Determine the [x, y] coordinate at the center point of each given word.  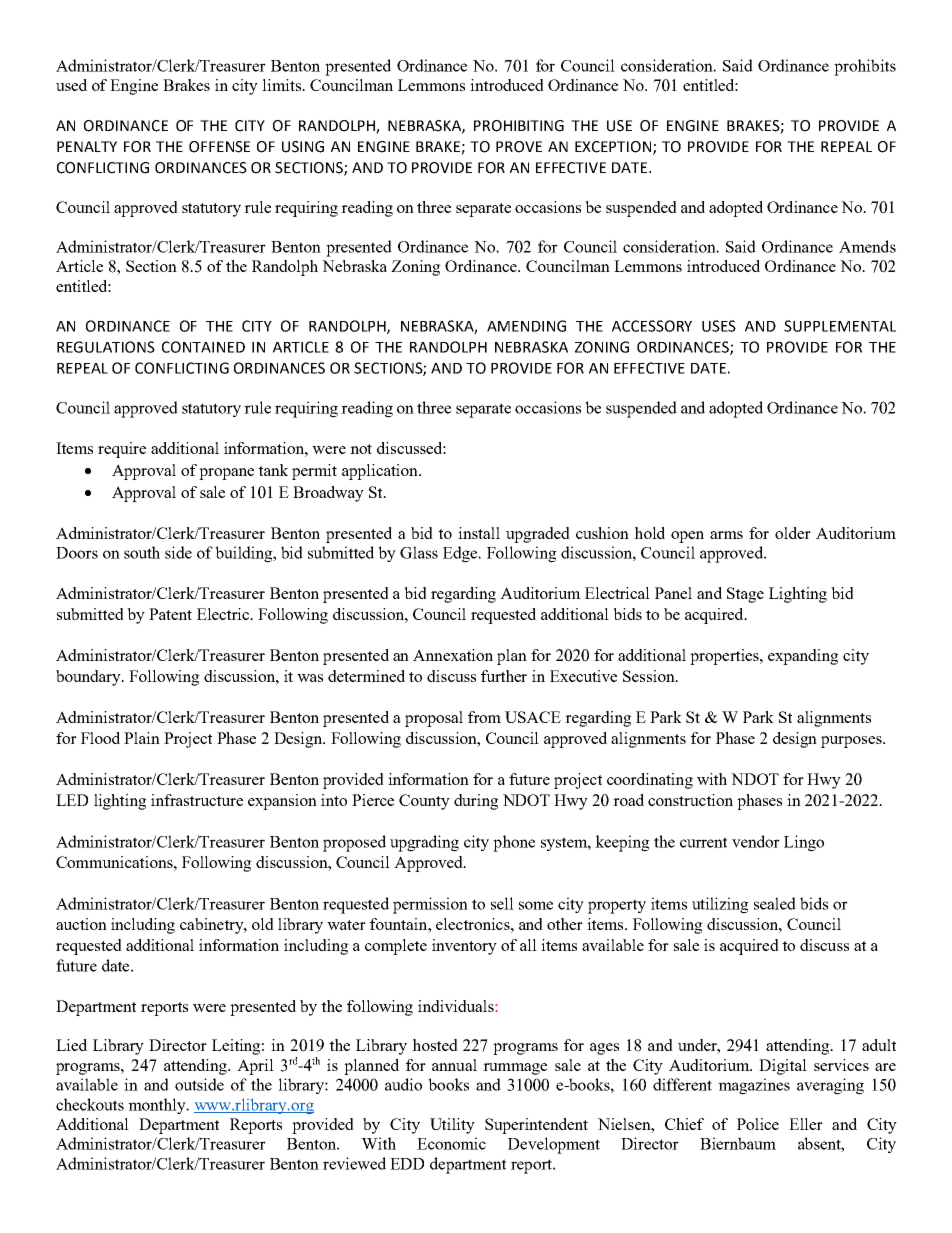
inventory [464, 947]
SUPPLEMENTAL [840, 326]
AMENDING [526, 326]
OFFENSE [219, 147]
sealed [775, 903]
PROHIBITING [519, 126]
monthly [158, 1106]
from [484, 717]
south [142, 552]
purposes [852, 742]
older [793, 533]
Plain [142, 738]
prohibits [865, 67]
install [479, 533]
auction [81, 924]
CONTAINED [203, 347]
